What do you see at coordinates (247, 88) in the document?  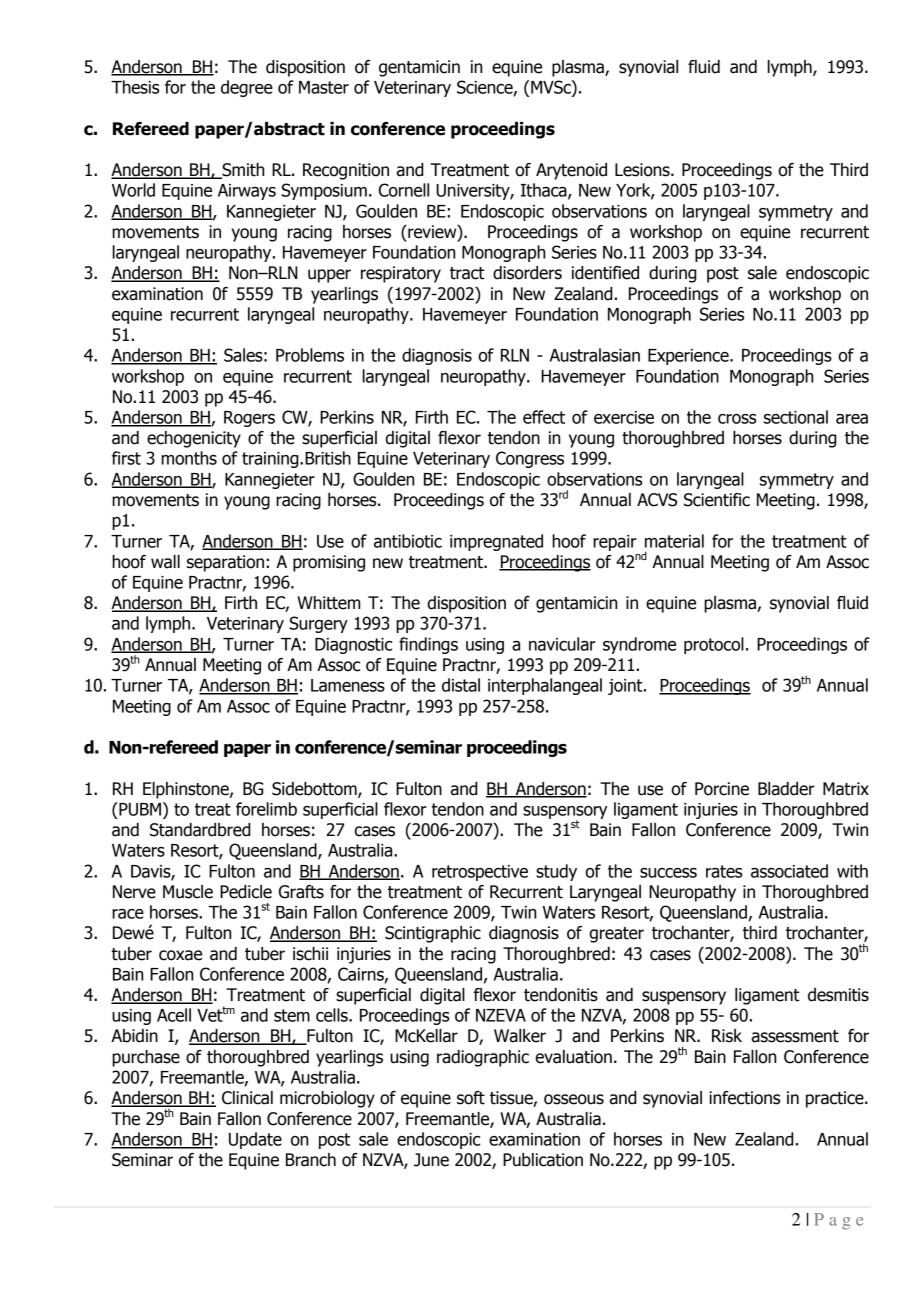 I see `degree` at bounding box center [247, 88].
